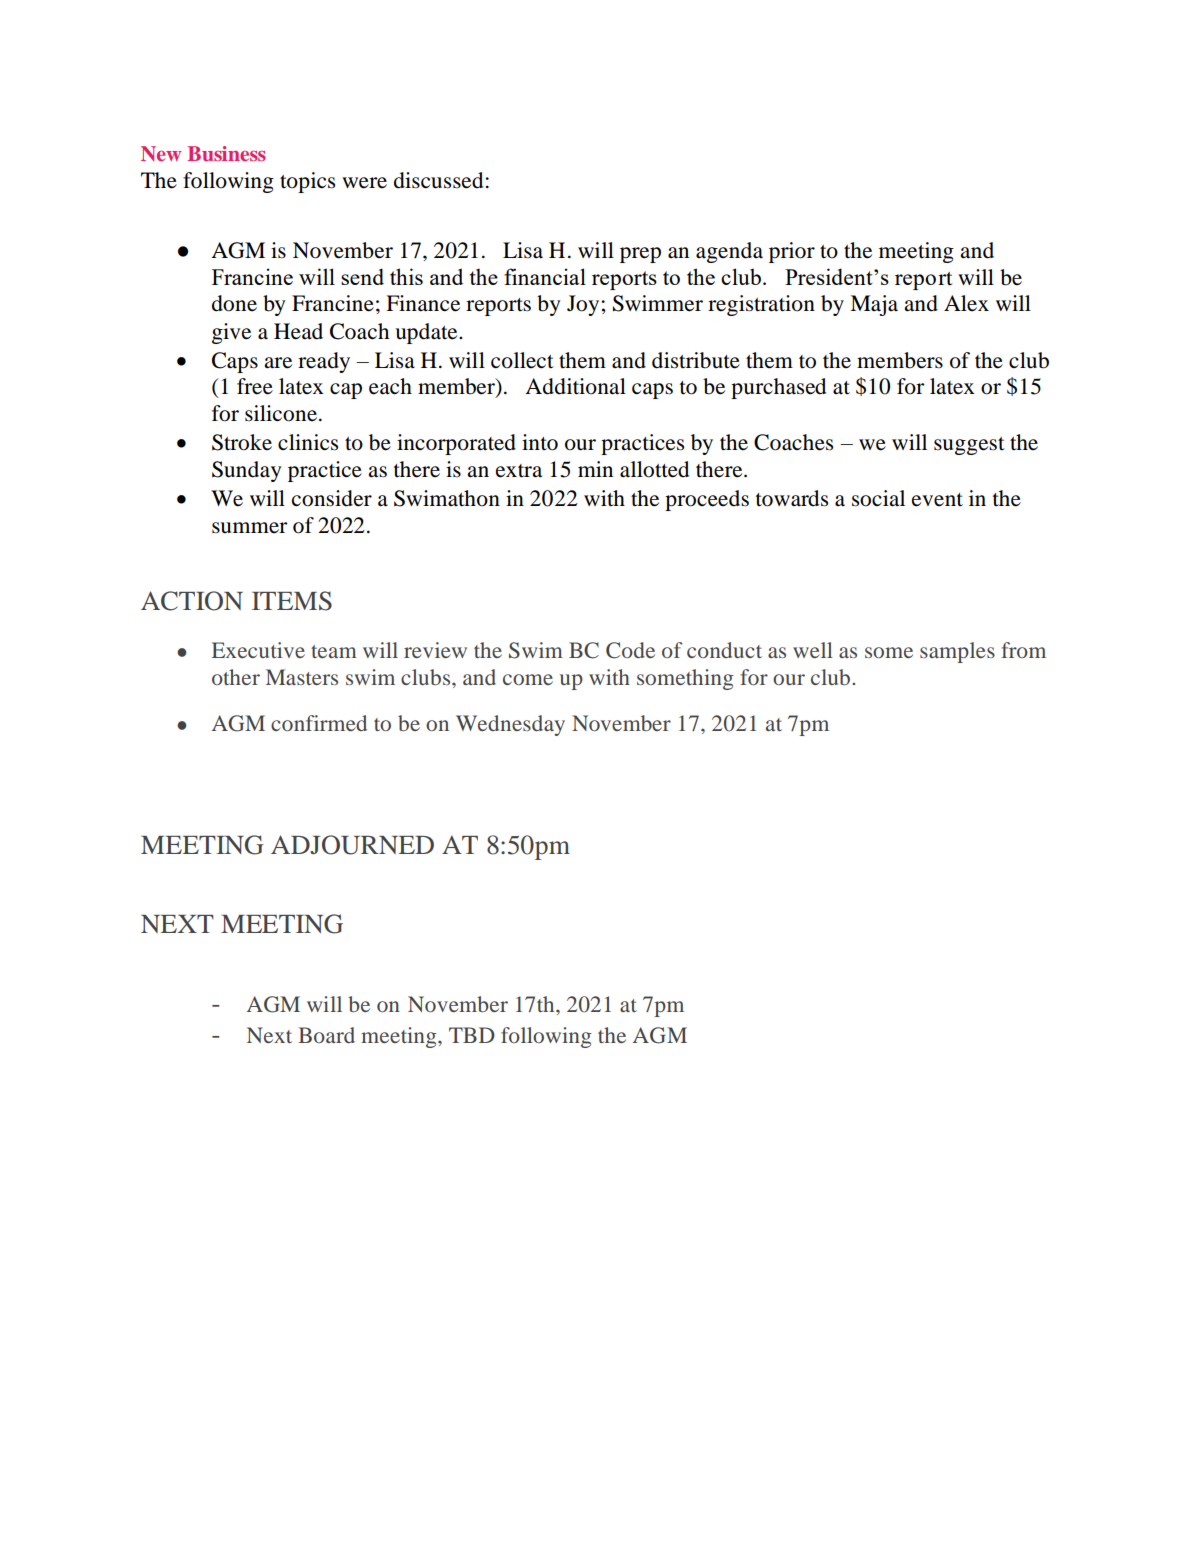 This screenshot has width=1197, height=1549. What do you see at coordinates (307, 182) in the screenshot?
I see `topics` at bounding box center [307, 182].
